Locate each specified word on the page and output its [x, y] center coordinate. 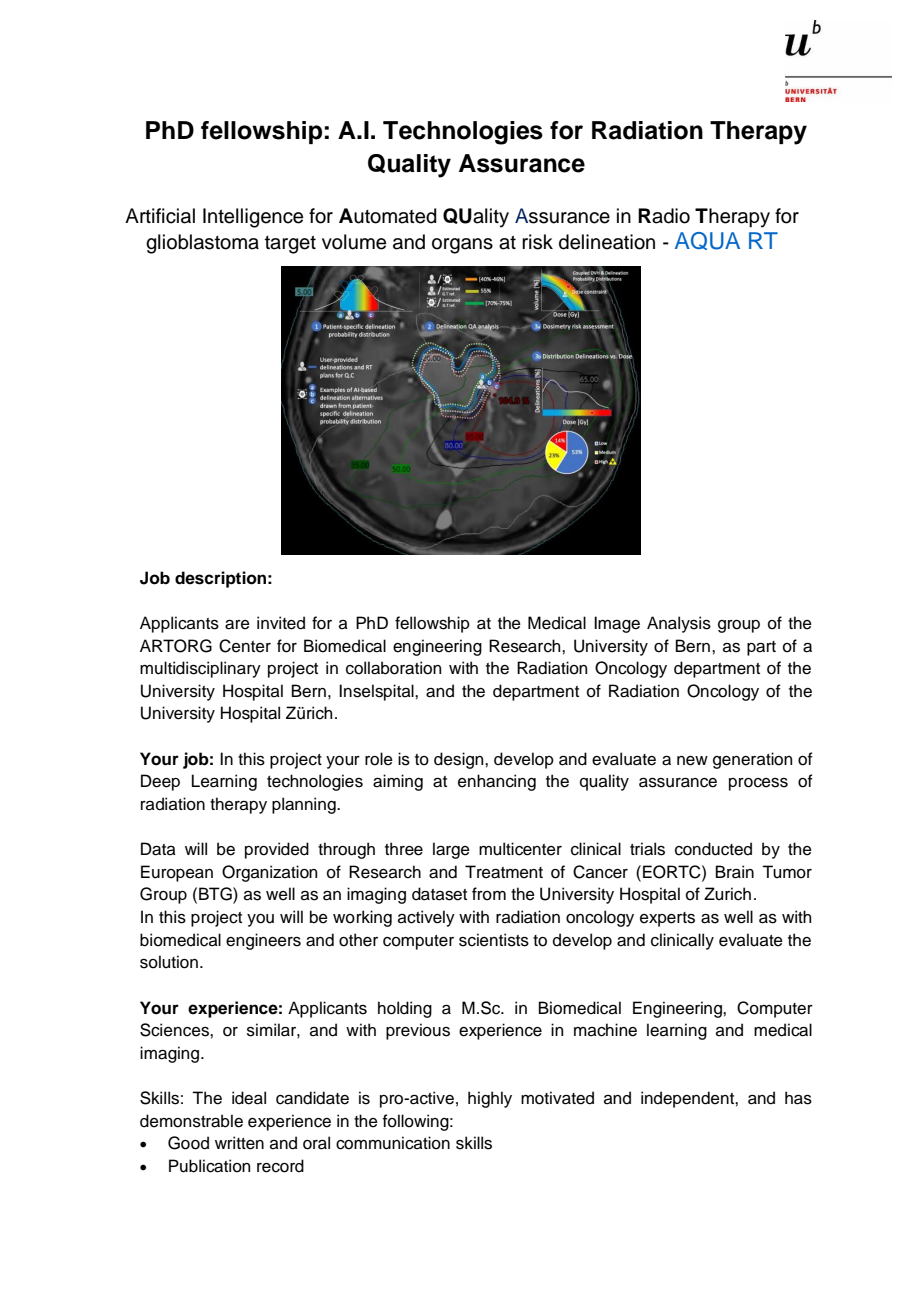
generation [752, 760]
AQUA [707, 241]
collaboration [393, 668]
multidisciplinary [200, 669]
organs [462, 246]
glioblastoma [202, 244]
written [239, 1143]
